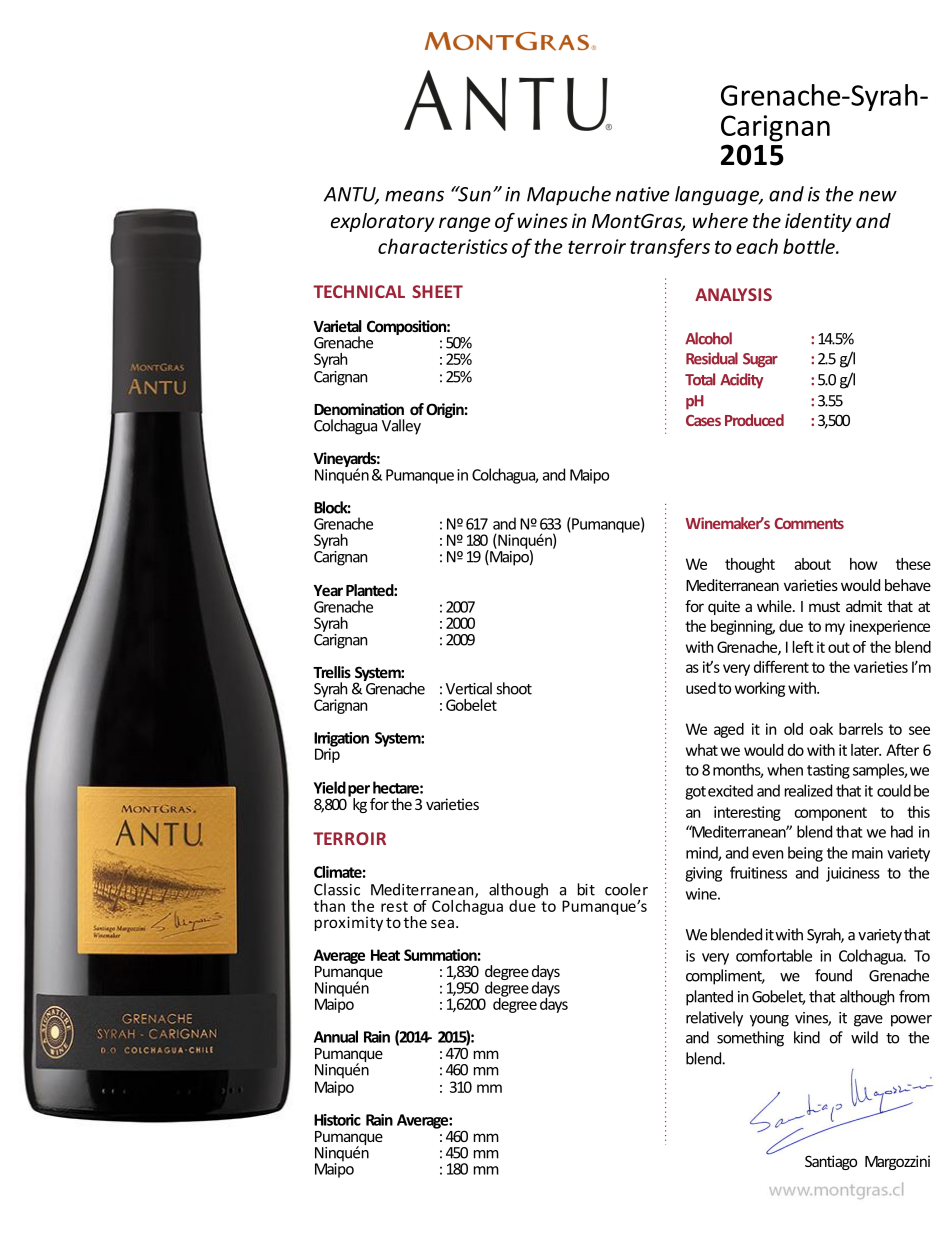  I want to click on exploratory, so click(382, 222).
